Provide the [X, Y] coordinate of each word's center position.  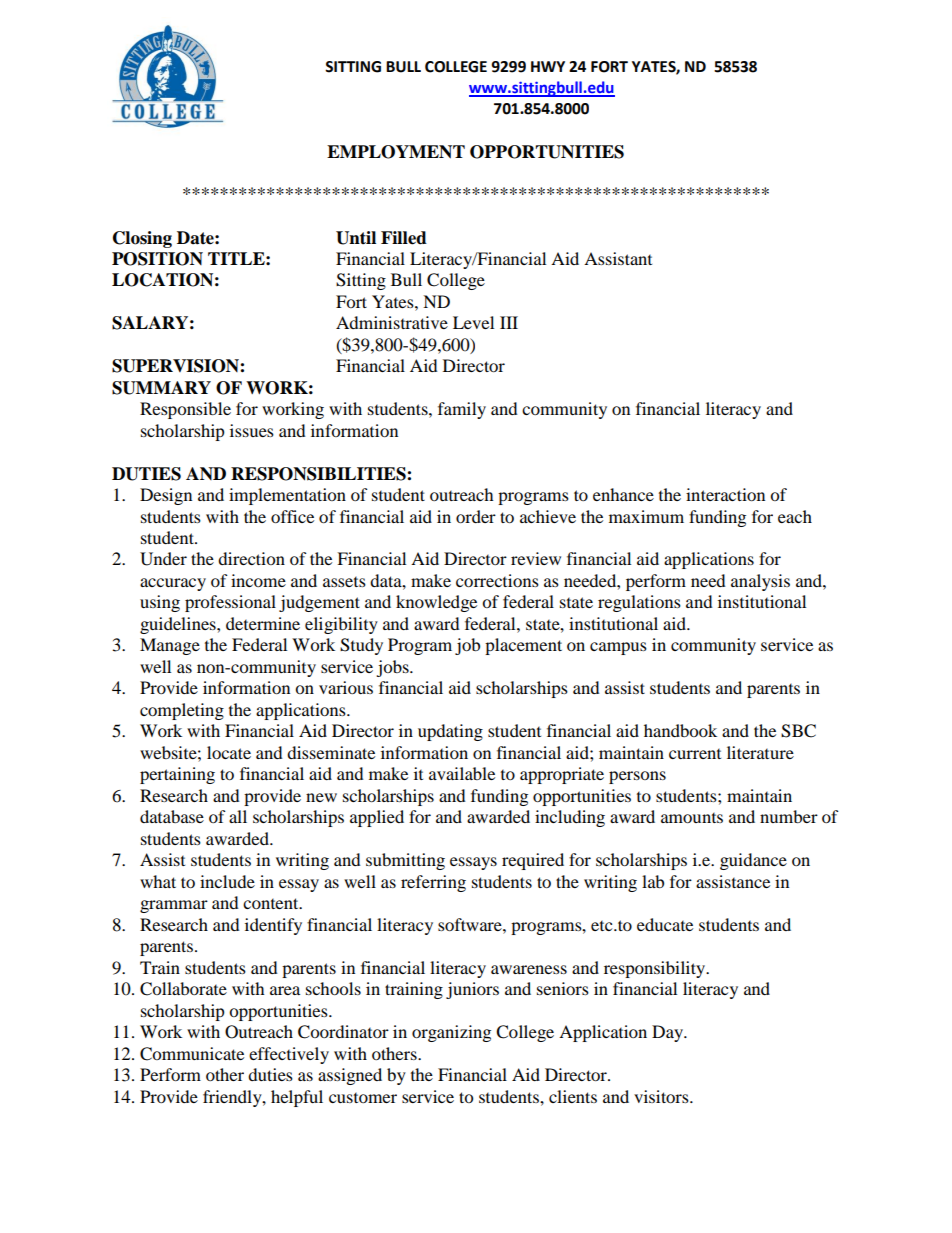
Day [669, 1033]
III [509, 322]
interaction [725, 494]
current [695, 754]
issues [252, 430]
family [462, 410]
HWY [548, 66]
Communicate [192, 1054]
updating [450, 732]
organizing [451, 1033]
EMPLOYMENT [396, 152]
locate [229, 752]
